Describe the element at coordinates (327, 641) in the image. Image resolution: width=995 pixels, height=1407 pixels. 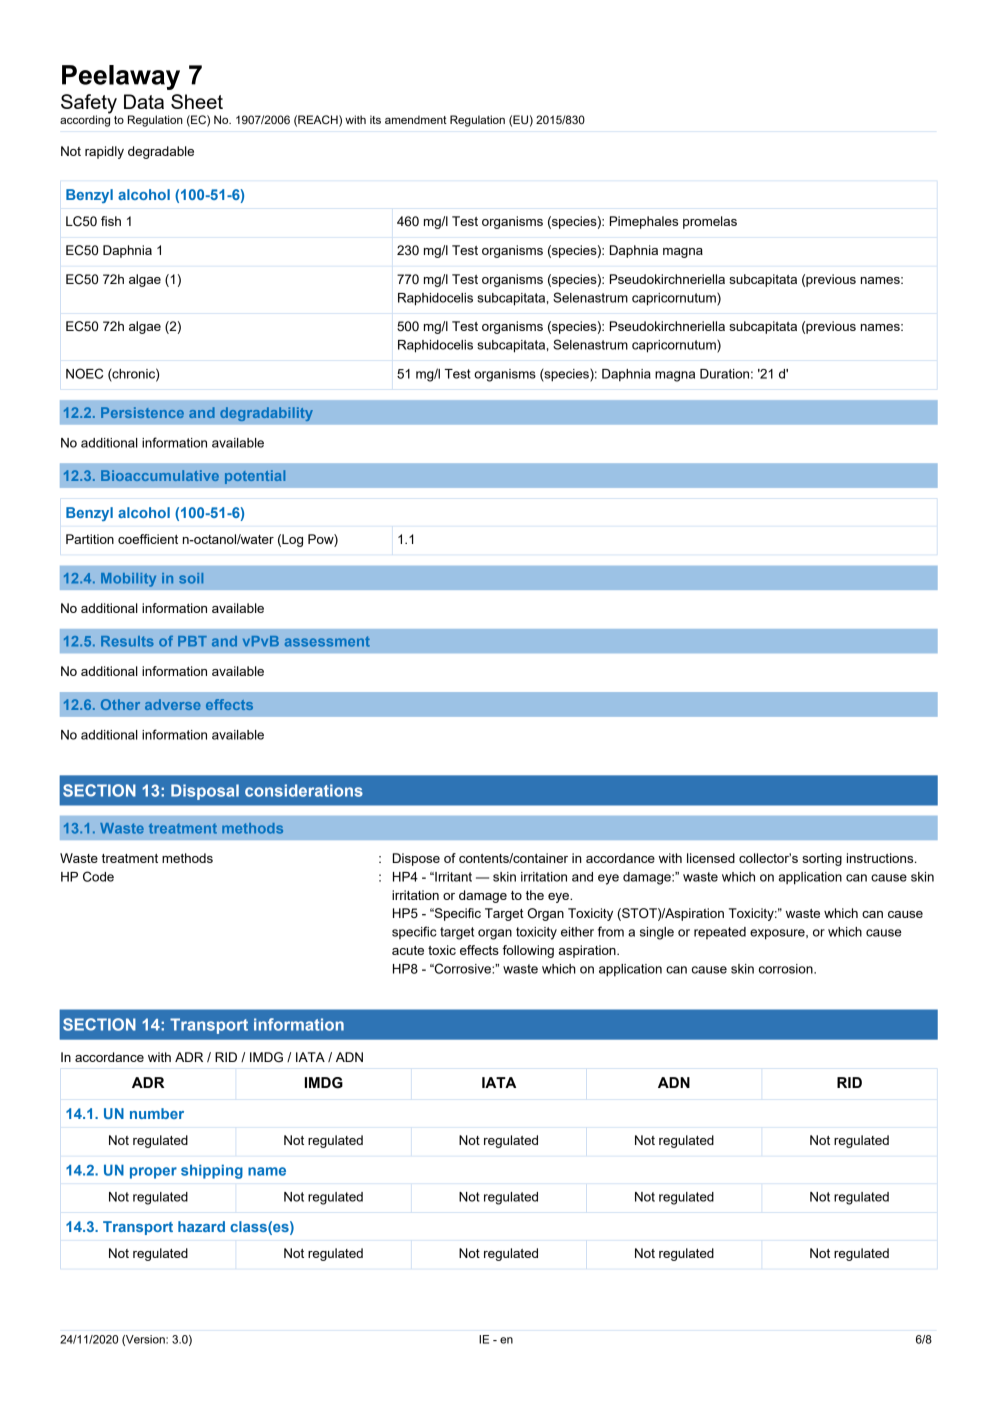
I see `assessment` at that location.
